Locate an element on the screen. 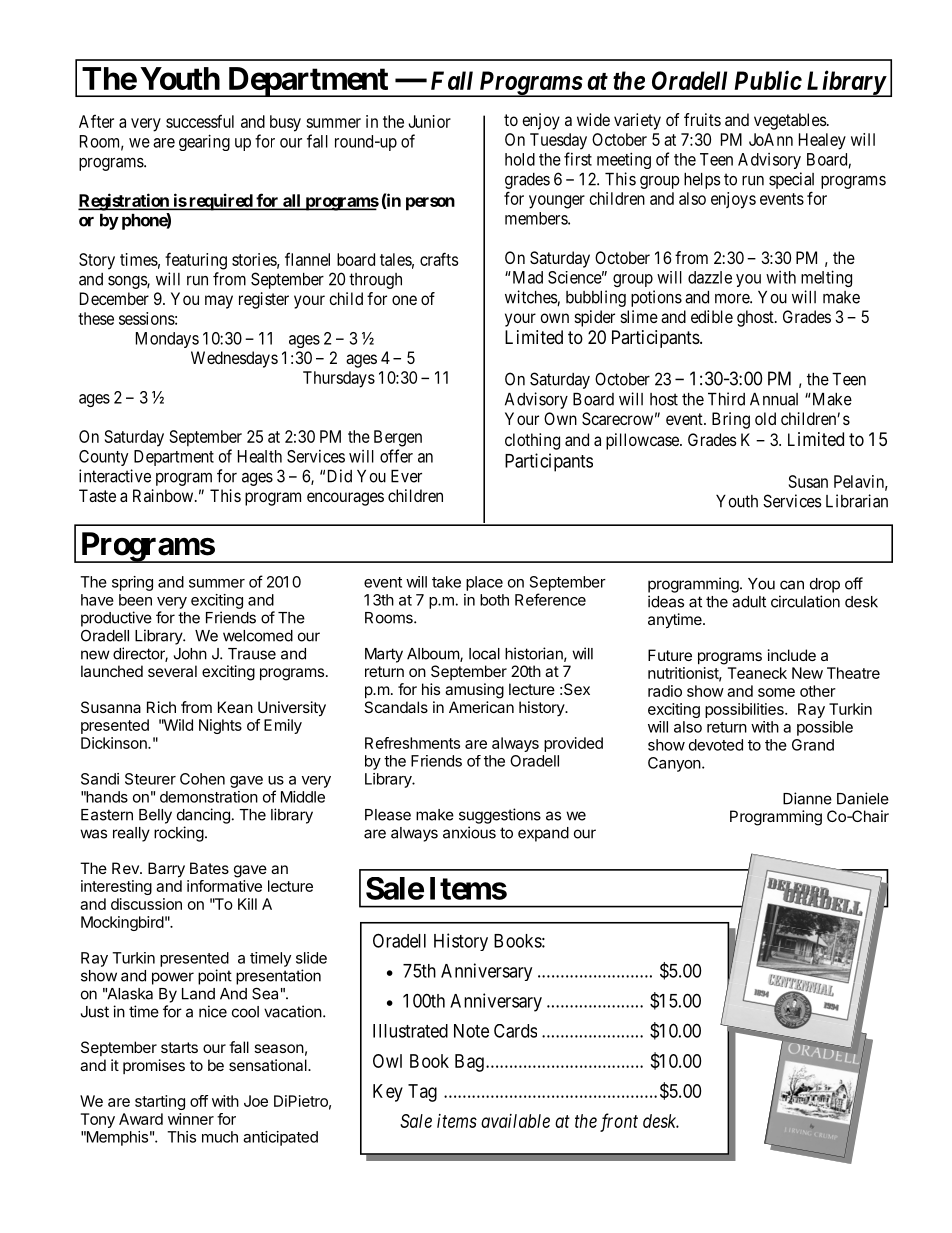 The height and width of the screenshot is (1233, 952). front is located at coordinates (619, 1122).
